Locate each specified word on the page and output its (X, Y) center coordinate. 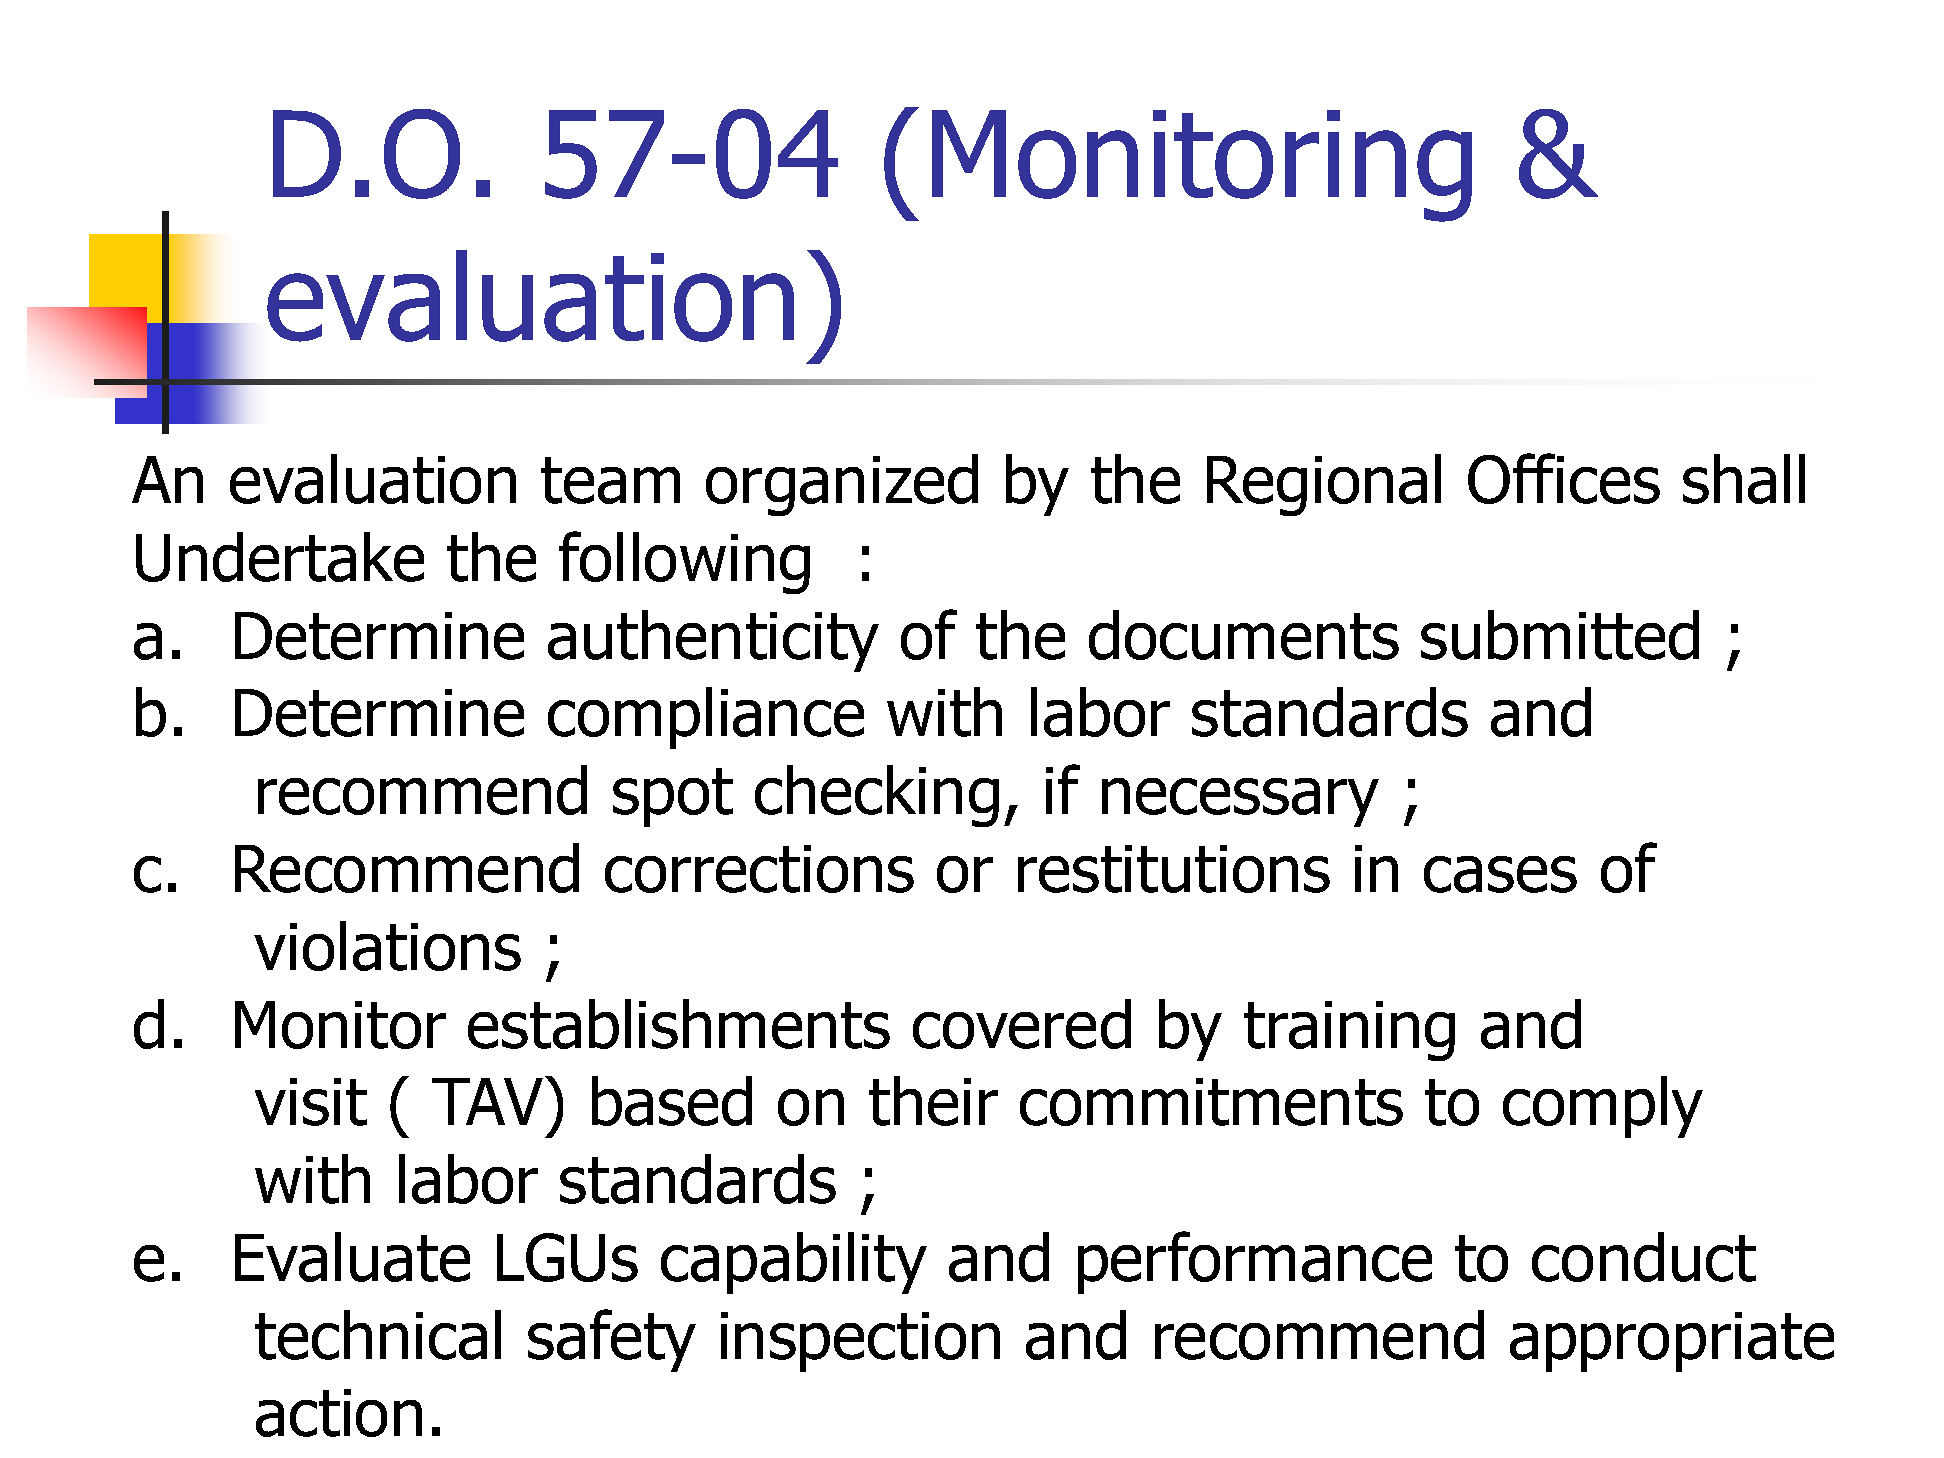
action (339, 1413)
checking (877, 796)
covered (1022, 1024)
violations (387, 946)
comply (1603, 1107)
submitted (1560, 635)
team (610, 480)
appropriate (1672, 1342)
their (933, 1101)
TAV (489, 1100)
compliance (706, 718)
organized (842, 485)
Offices (1564, 478)
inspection (860, 1342)
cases (1500, 874)
